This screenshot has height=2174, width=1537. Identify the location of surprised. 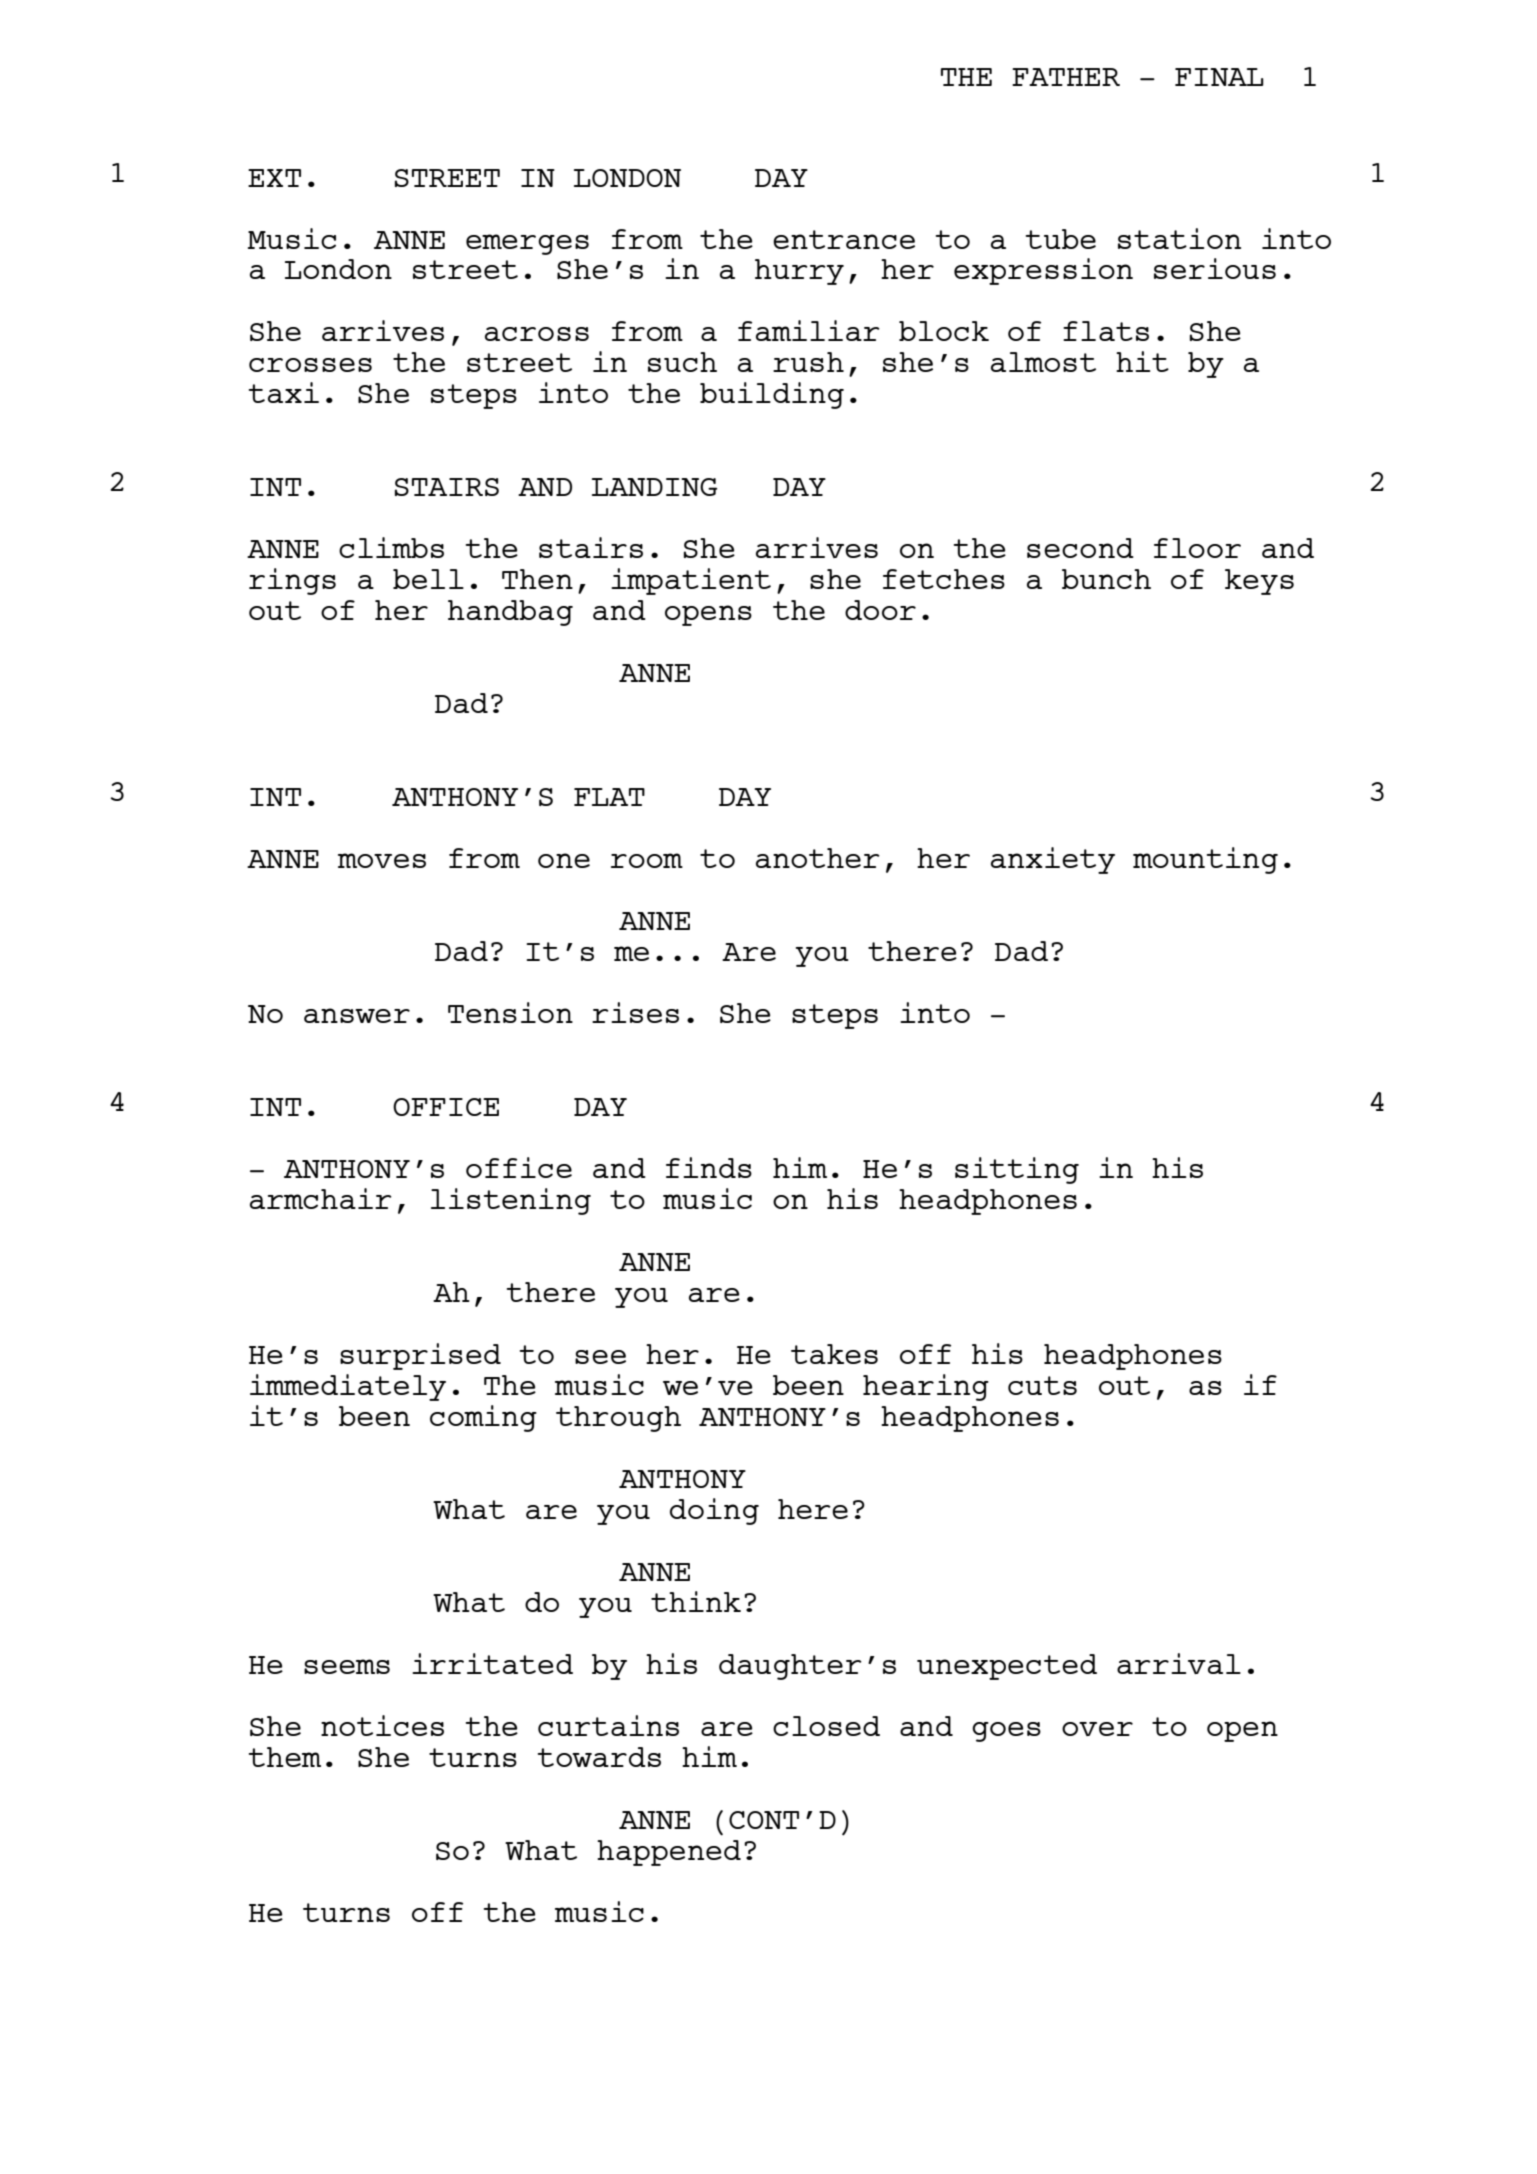
(420, 1356).
